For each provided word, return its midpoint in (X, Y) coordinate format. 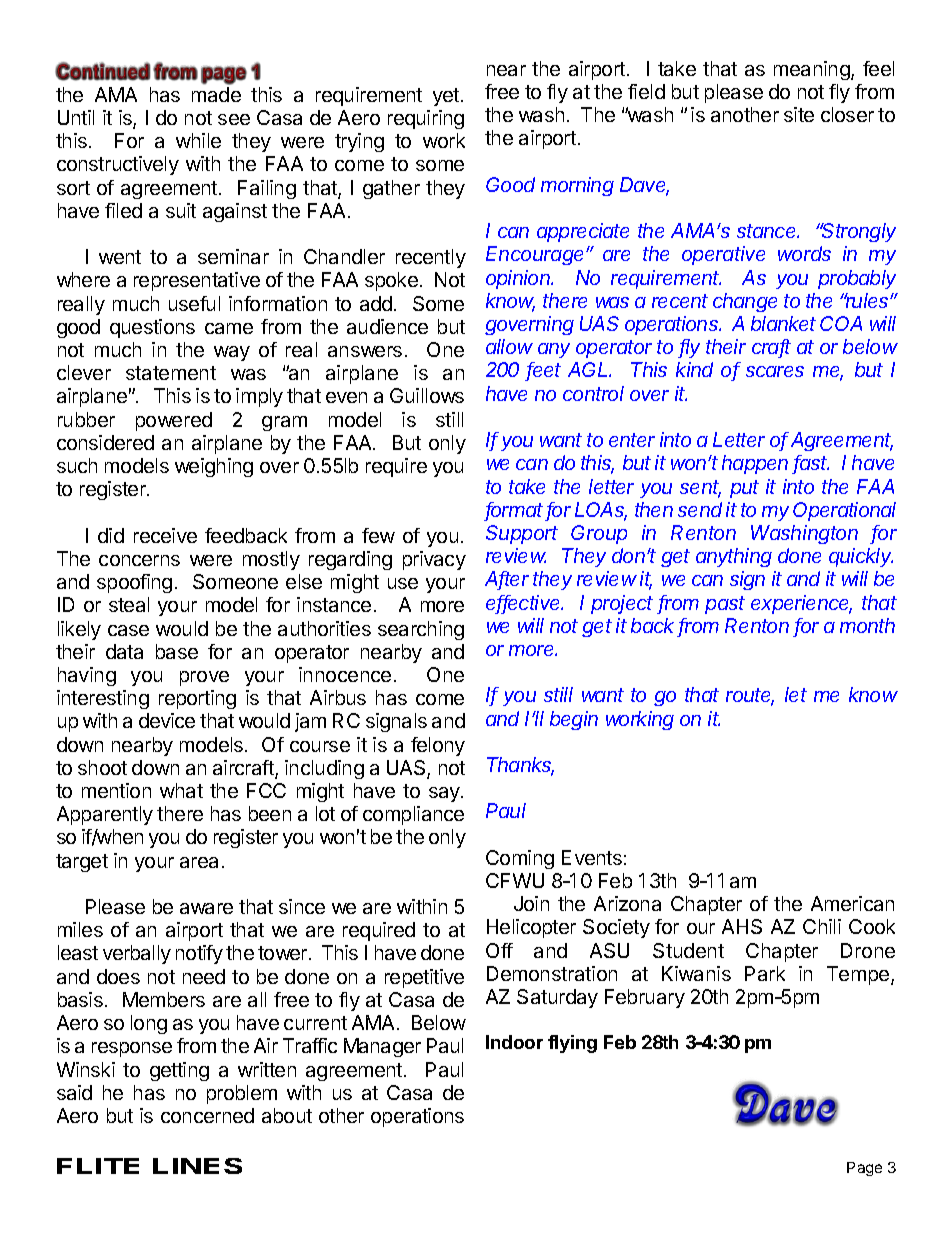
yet (447, 97)
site (799, 114)
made (216, 94)
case (128, 630)
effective (524, 604)
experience (801, 604)
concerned (207, 1115)
